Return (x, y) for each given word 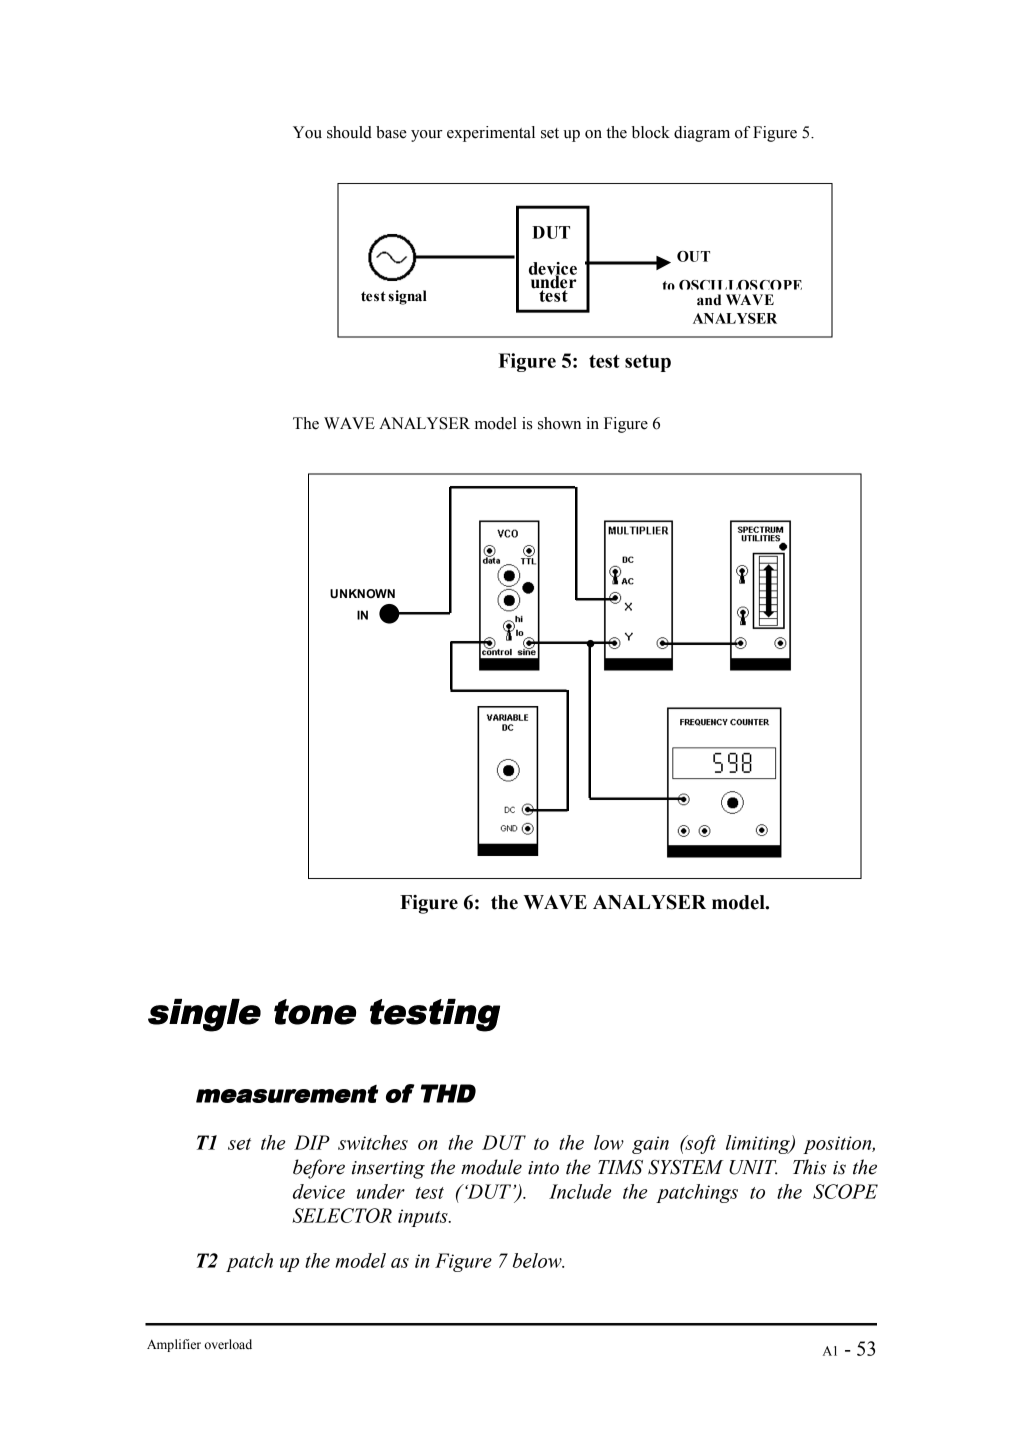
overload (228, 1344)
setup (648, 363)
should (349, 132)
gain (650, 1145)
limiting (759, 1144)
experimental (491, 134)
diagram (702, 134)
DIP (312, 1142)
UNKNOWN (362, 594)
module (491, 1167)
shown (559, 423)
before (319, 1169)
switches (373, 1142)
